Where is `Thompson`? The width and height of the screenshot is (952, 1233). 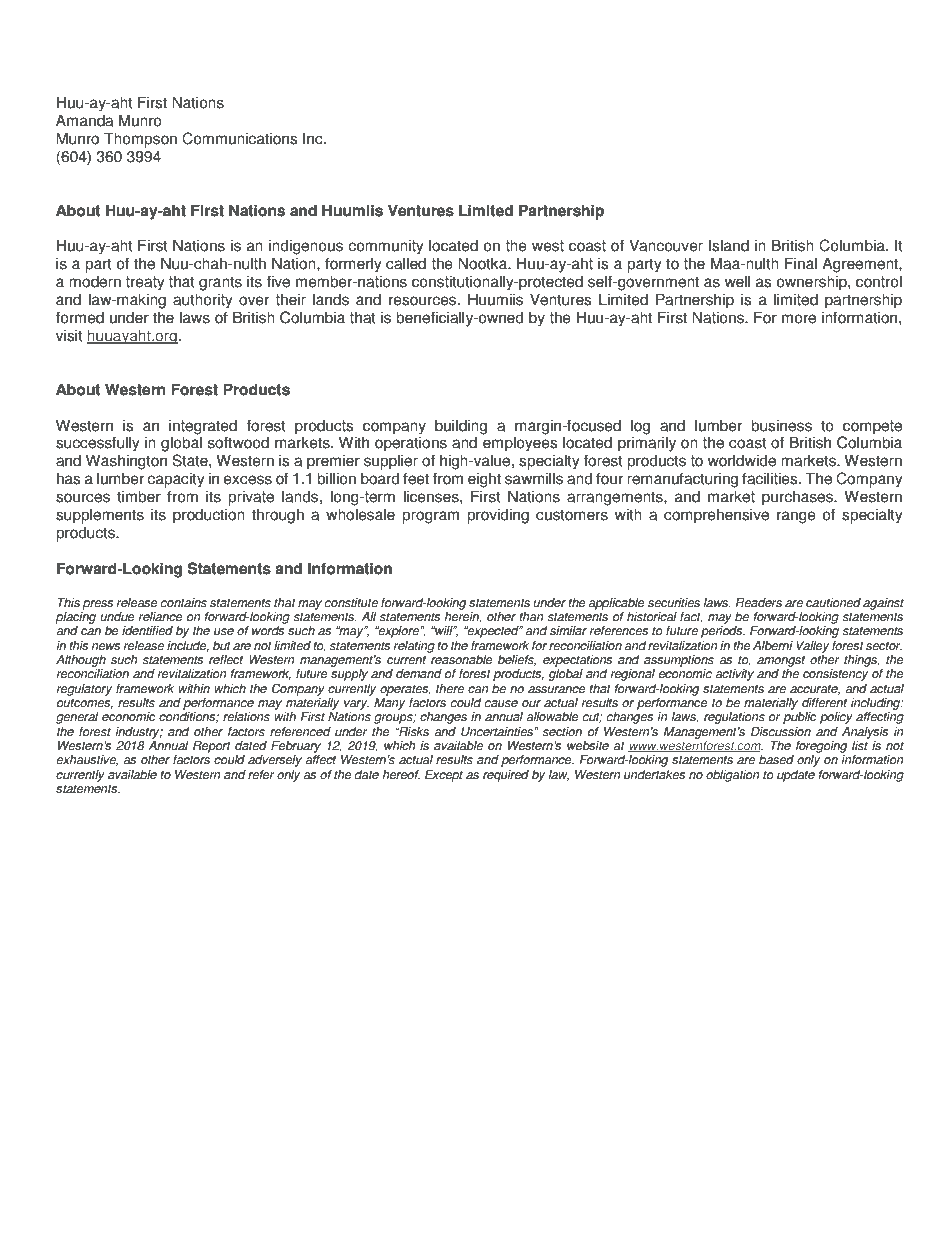
Thompson is located at coordinates (140, 140).
